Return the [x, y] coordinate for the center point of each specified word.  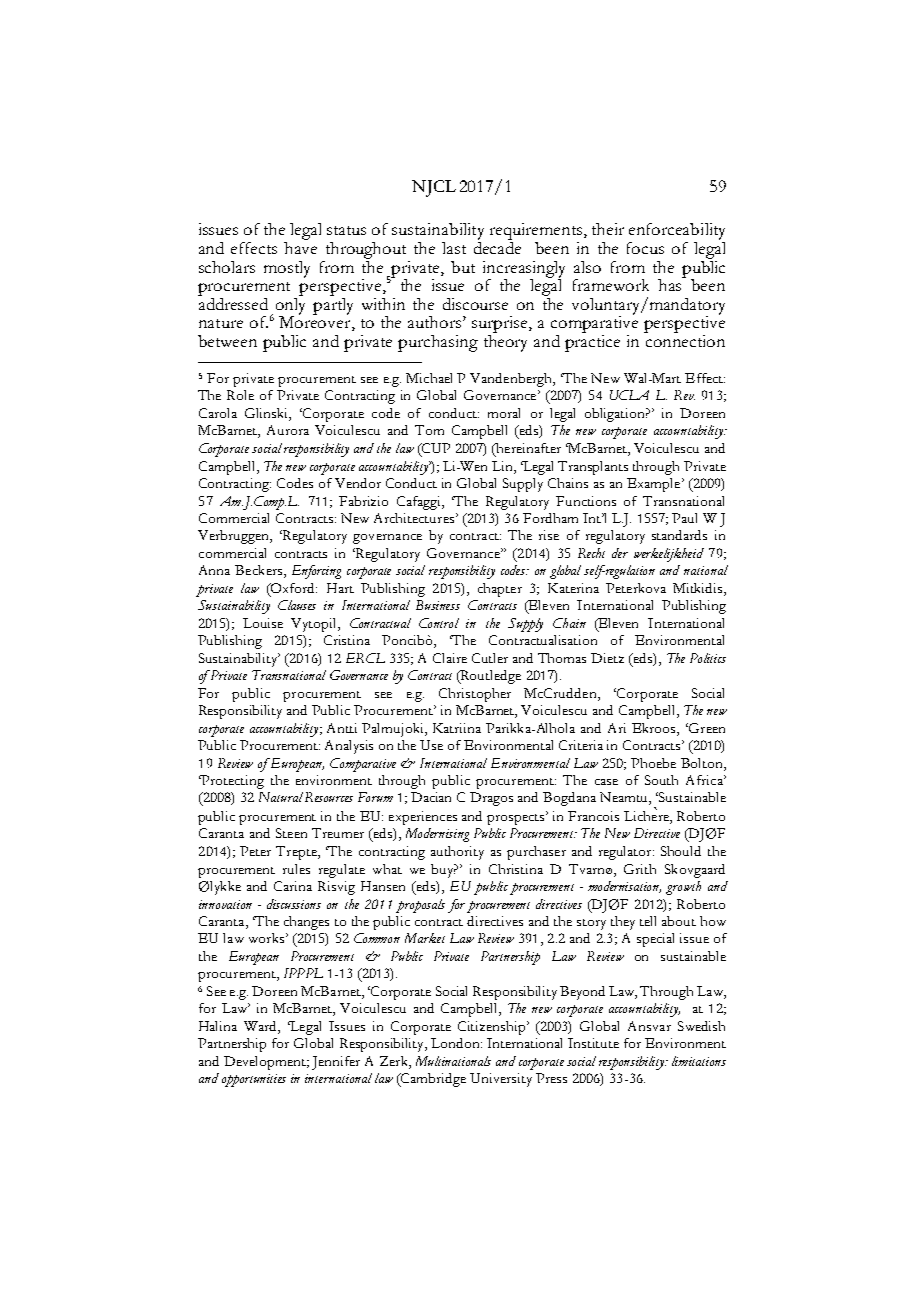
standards [679, 535]
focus [645, 248]
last [454, 248]
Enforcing [316, 572]
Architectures [415, 518]
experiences [423, 818]
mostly [287, 269]
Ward [261, 1027]
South [661, 780]
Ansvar [649, 1026]
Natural [281, 797]
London [456, 1043]
